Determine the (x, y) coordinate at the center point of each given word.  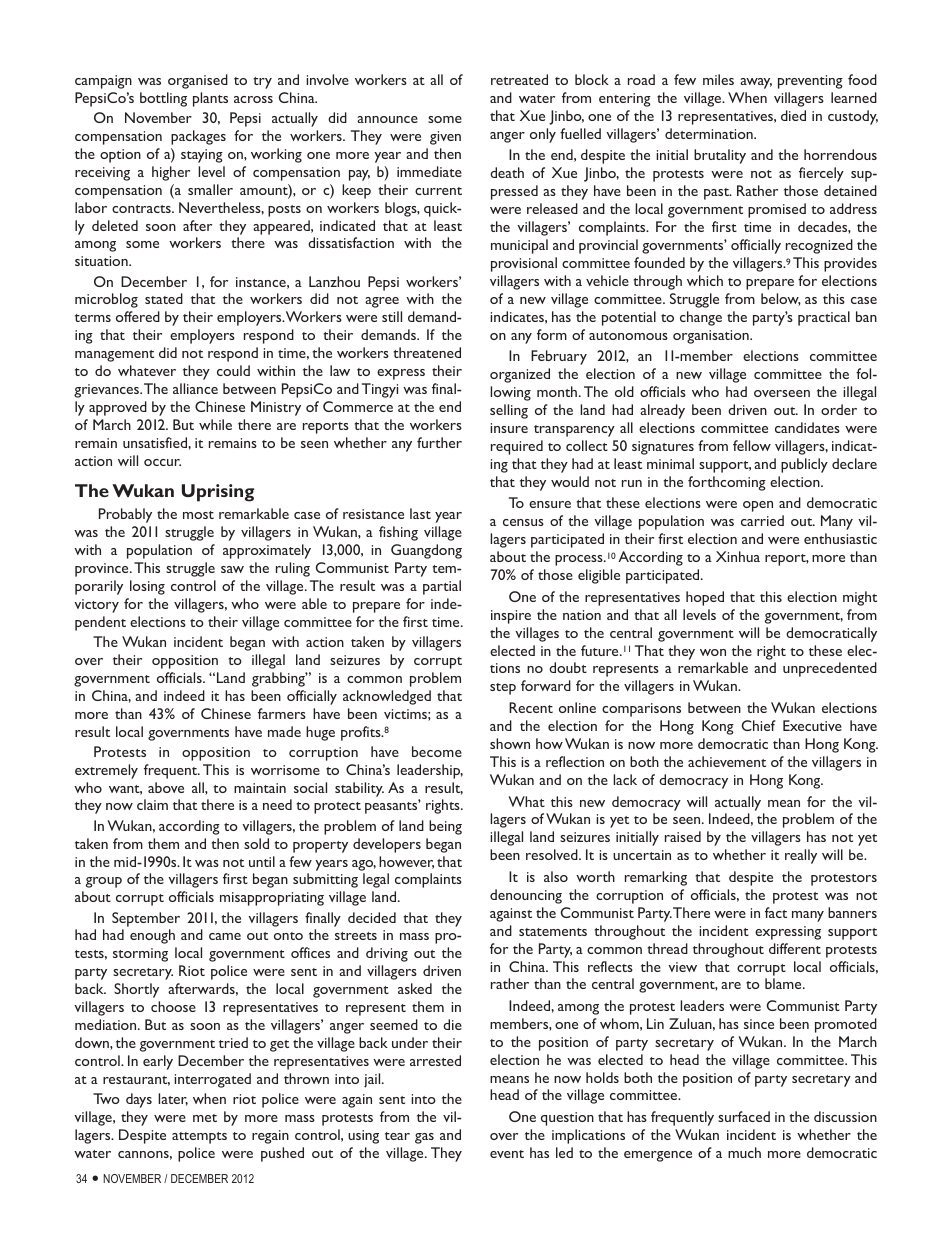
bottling (163, 99)
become (437, 751)
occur (162, 462)
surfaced (744, 1116)
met (205, 1118)
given (445, 138)
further (439, 442)
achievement (727, 761)
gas (424, 1138)
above (166, 787)
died (793, 115)
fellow (752, 445)
